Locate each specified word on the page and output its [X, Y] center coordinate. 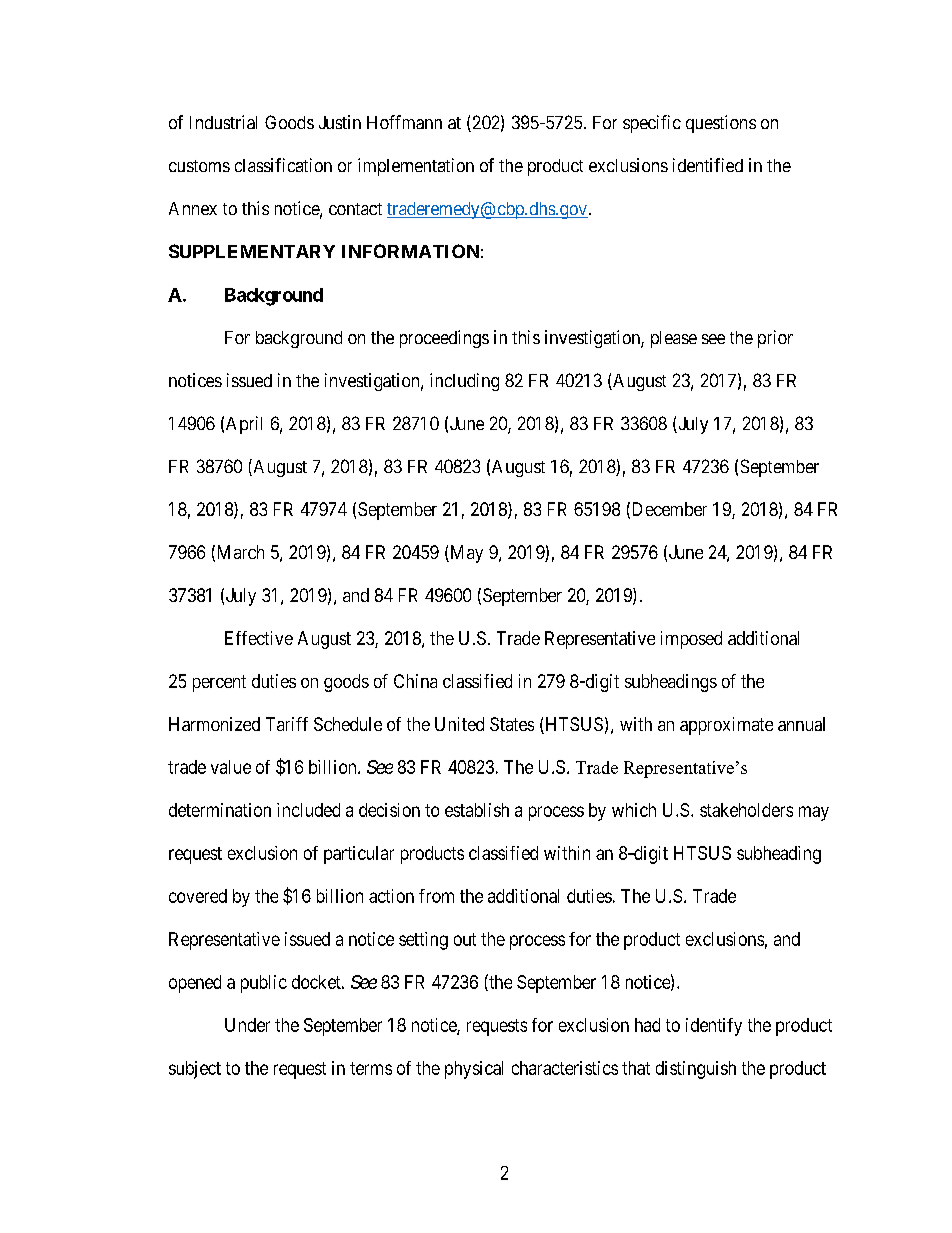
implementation [416, 167]
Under [247, 1025]
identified [708, 165]
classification [283, 165]
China [415, 681]
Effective [259, 638]
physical [474, 1070]
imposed [691, 640]
